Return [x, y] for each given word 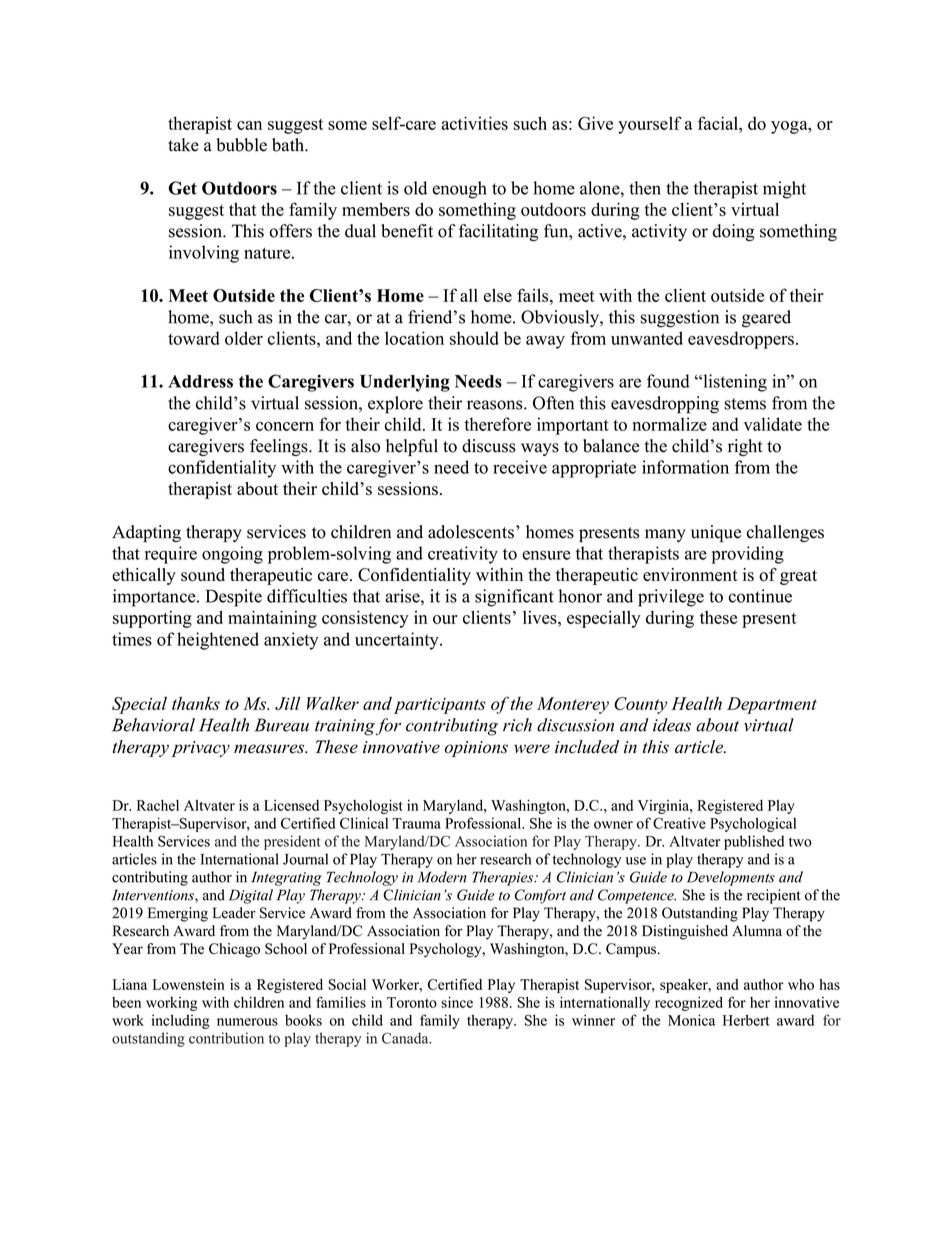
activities [474, 123]
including [181, 1021]
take [183, 145]
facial [719, 123]
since [457, 1002]
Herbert [746, 1020]
